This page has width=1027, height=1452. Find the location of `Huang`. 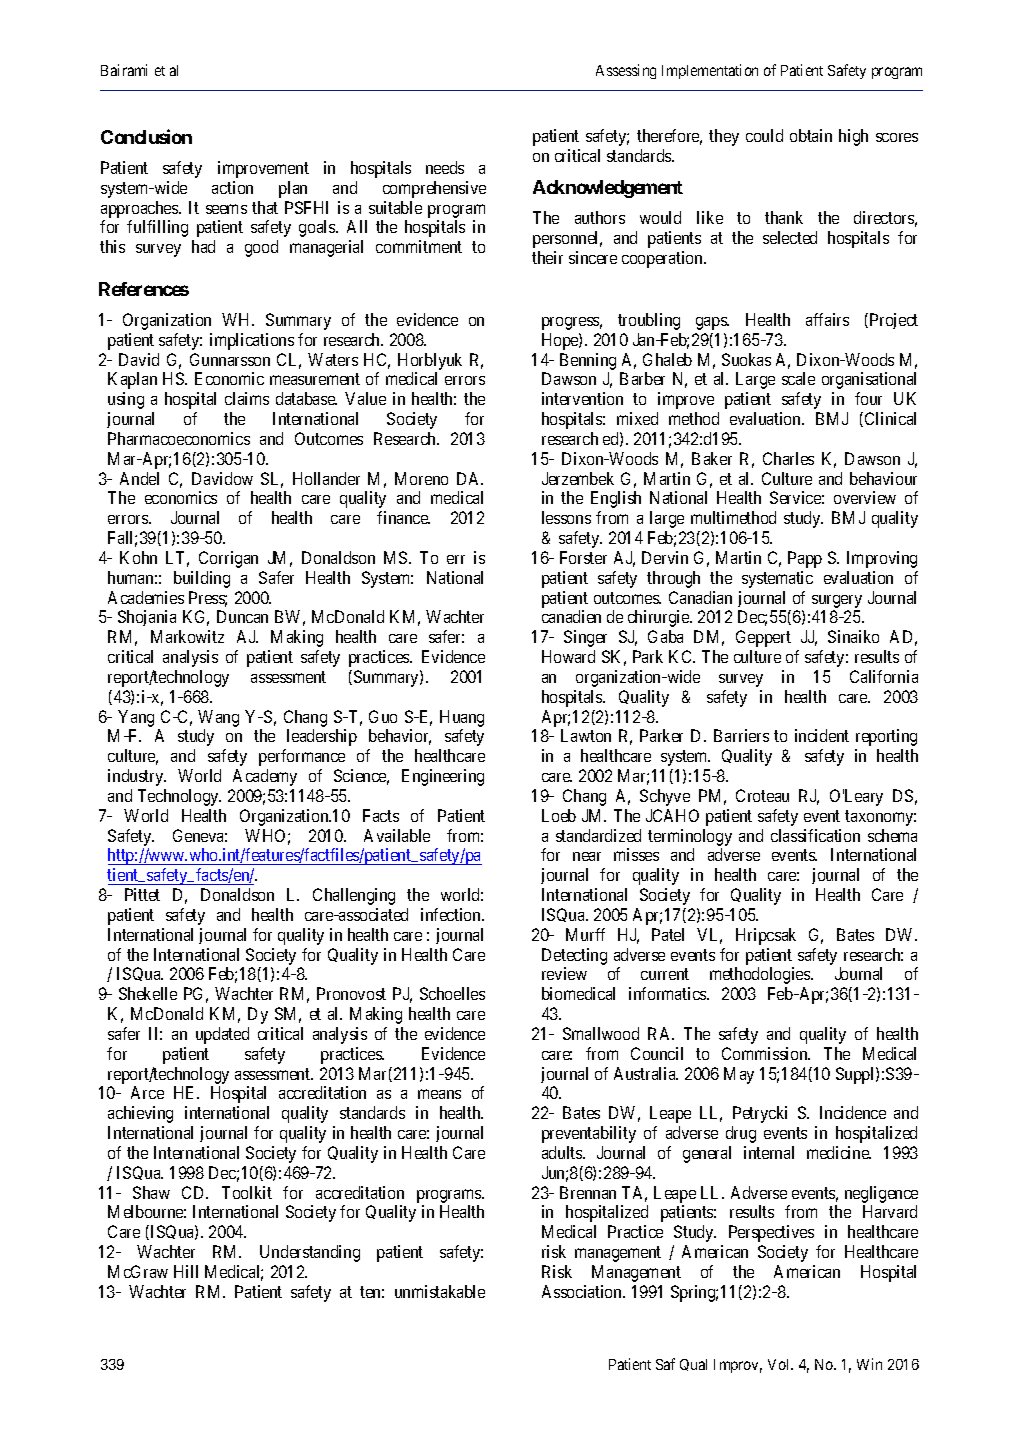

Huang is located at coordinates (462, 718).
